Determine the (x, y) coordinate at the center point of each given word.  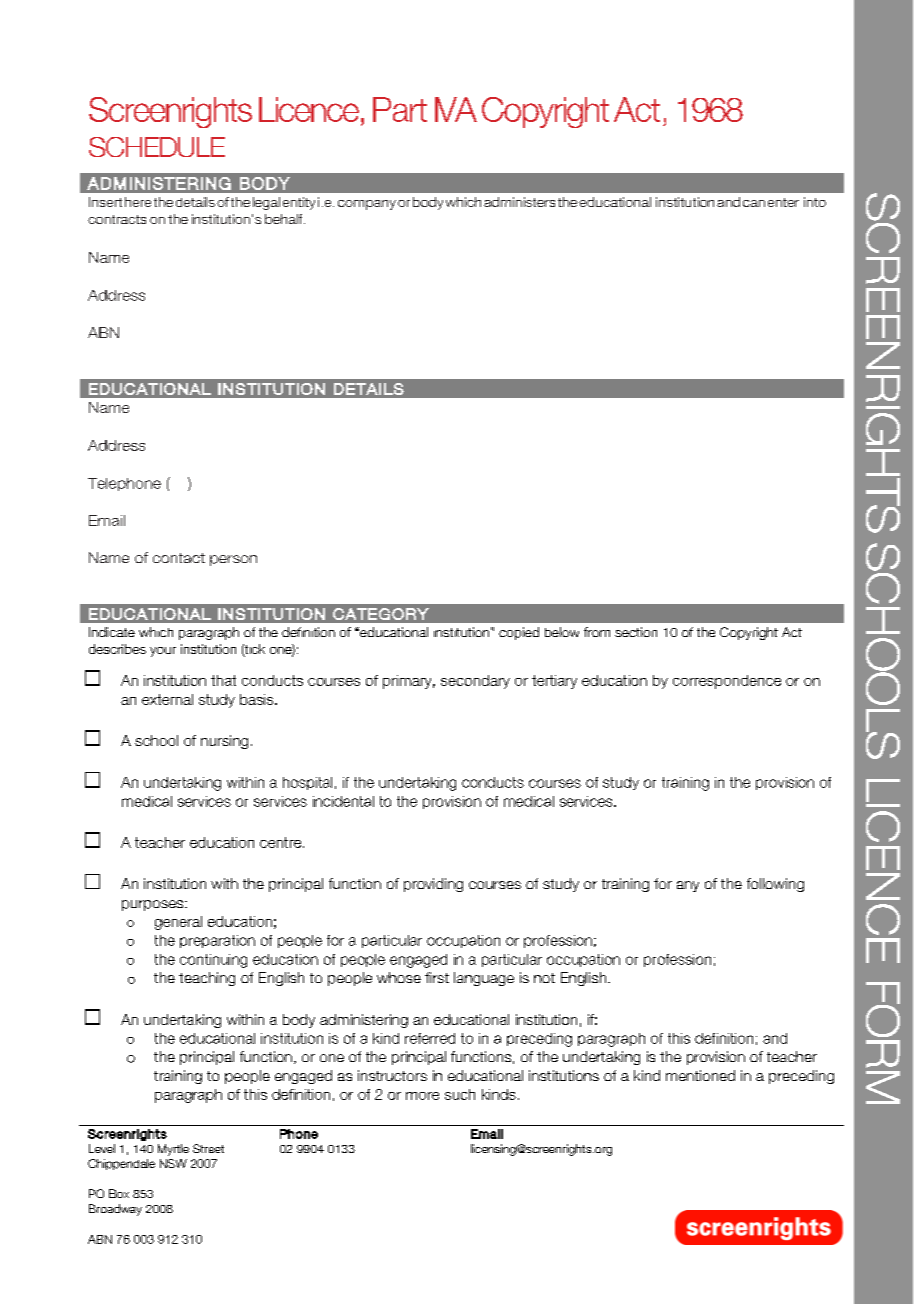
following (775, 885)
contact (179, 558)
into (815, 202)
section (636, 632)
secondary (475, 682)
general (178, 923)
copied (519, 633)
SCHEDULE (157, 147)
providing (433, 885)
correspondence (727, 682)
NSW (173, 1163)
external (167, 699)
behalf (285, 219)
